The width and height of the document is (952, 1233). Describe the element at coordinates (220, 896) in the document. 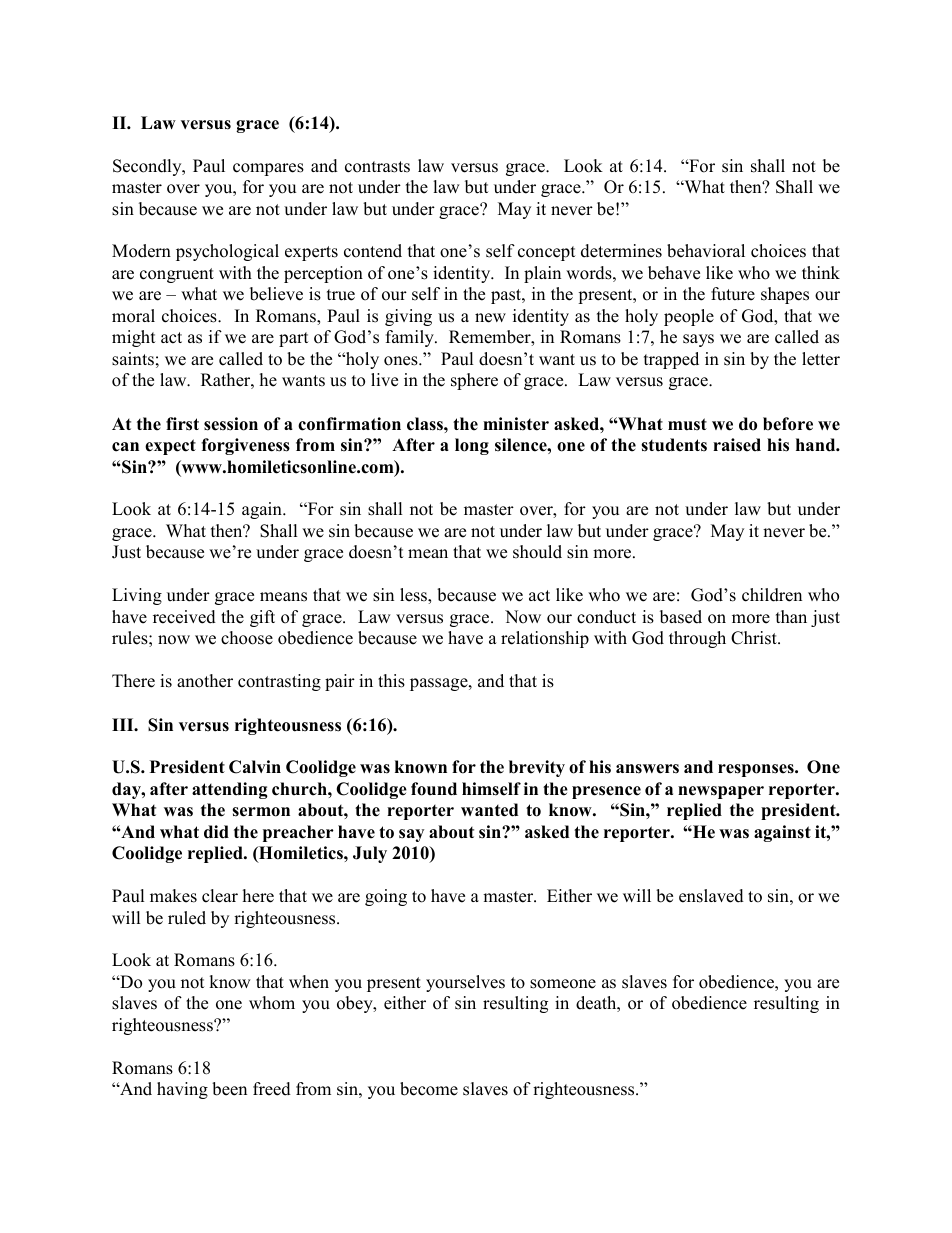

I see `clear` at that location.
